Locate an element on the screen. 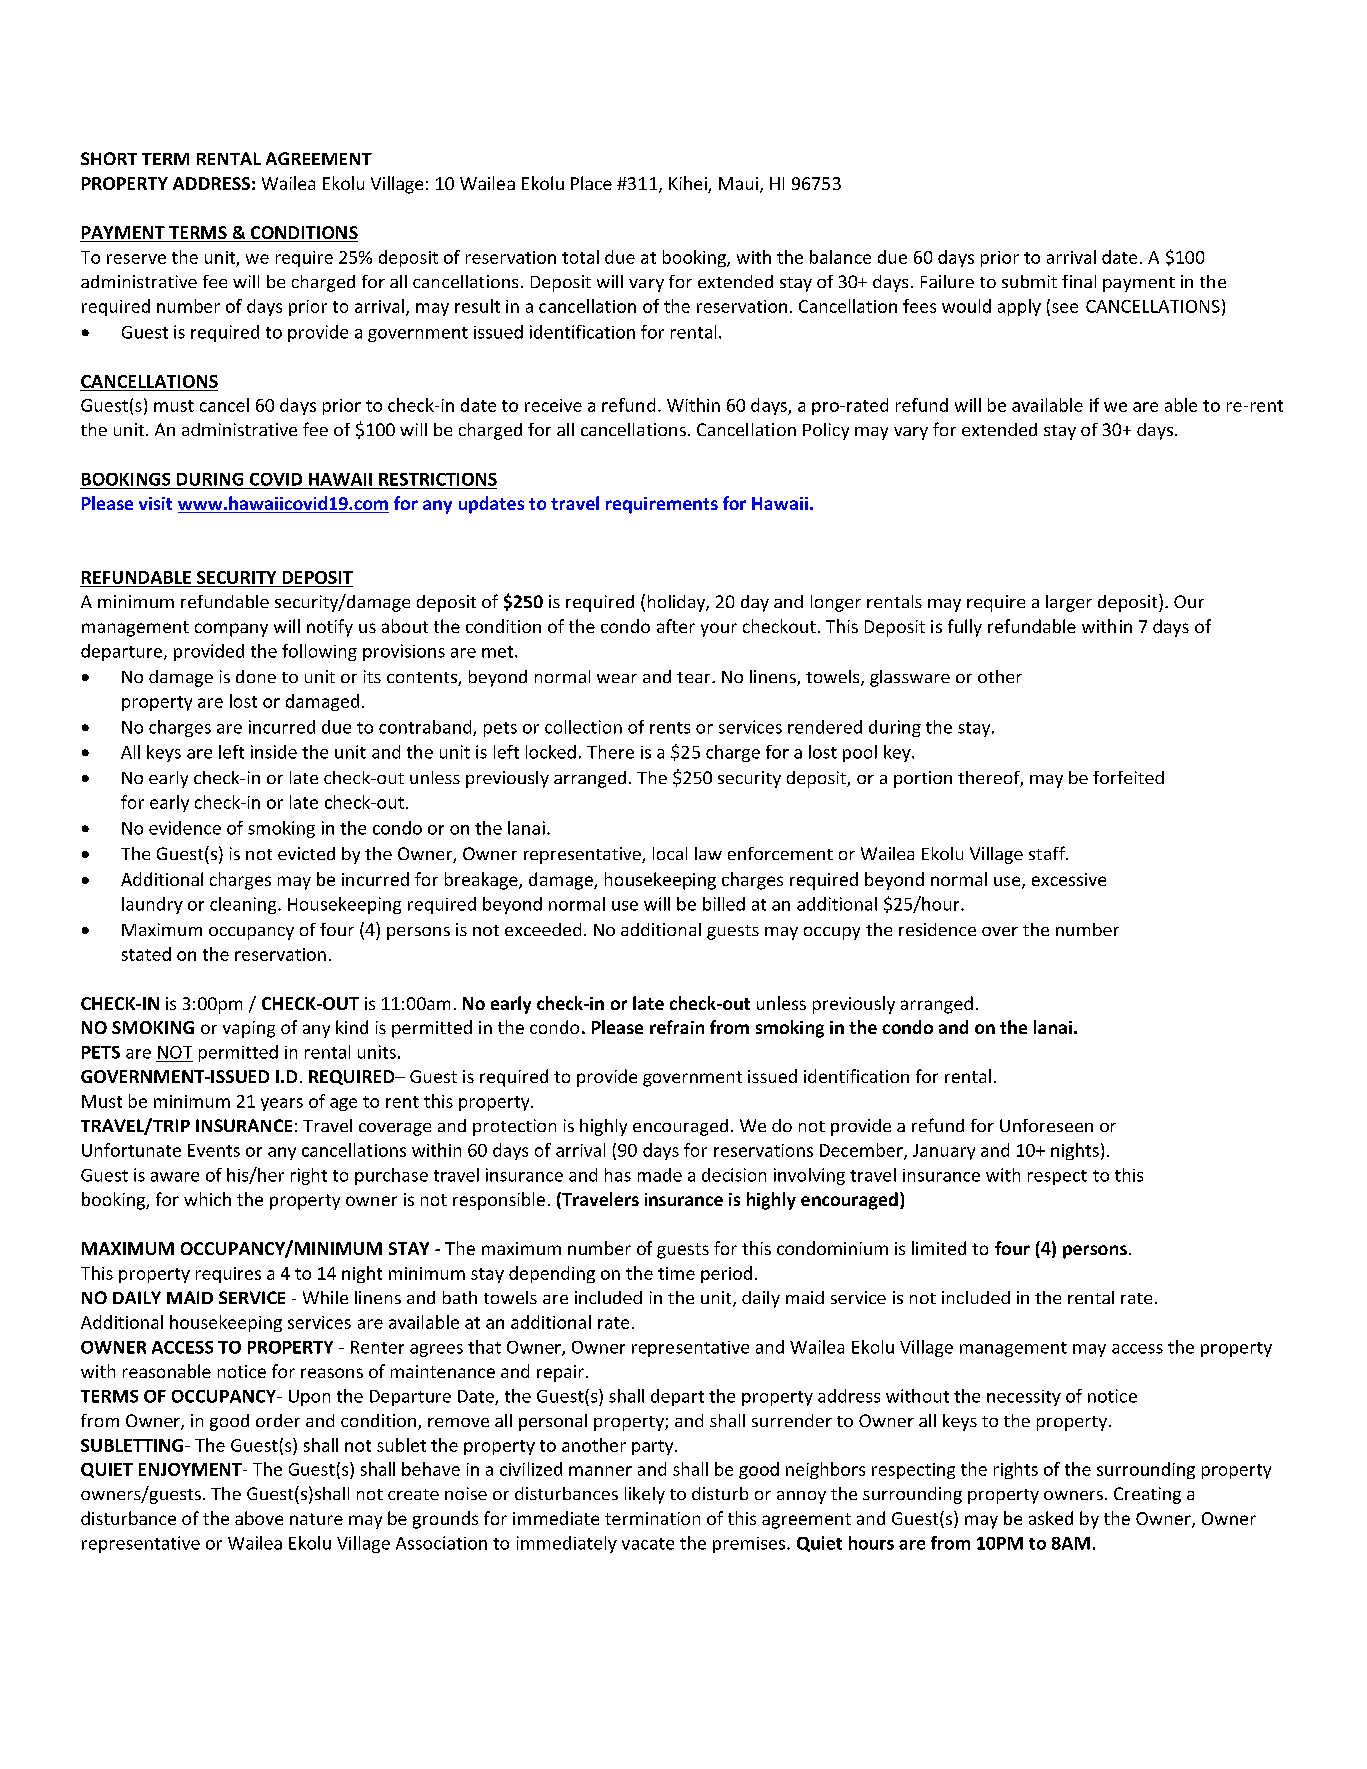 Image resolution: width=1367 pixels, height=1769 pixels. likely is located at coordinates (645, 1495).
